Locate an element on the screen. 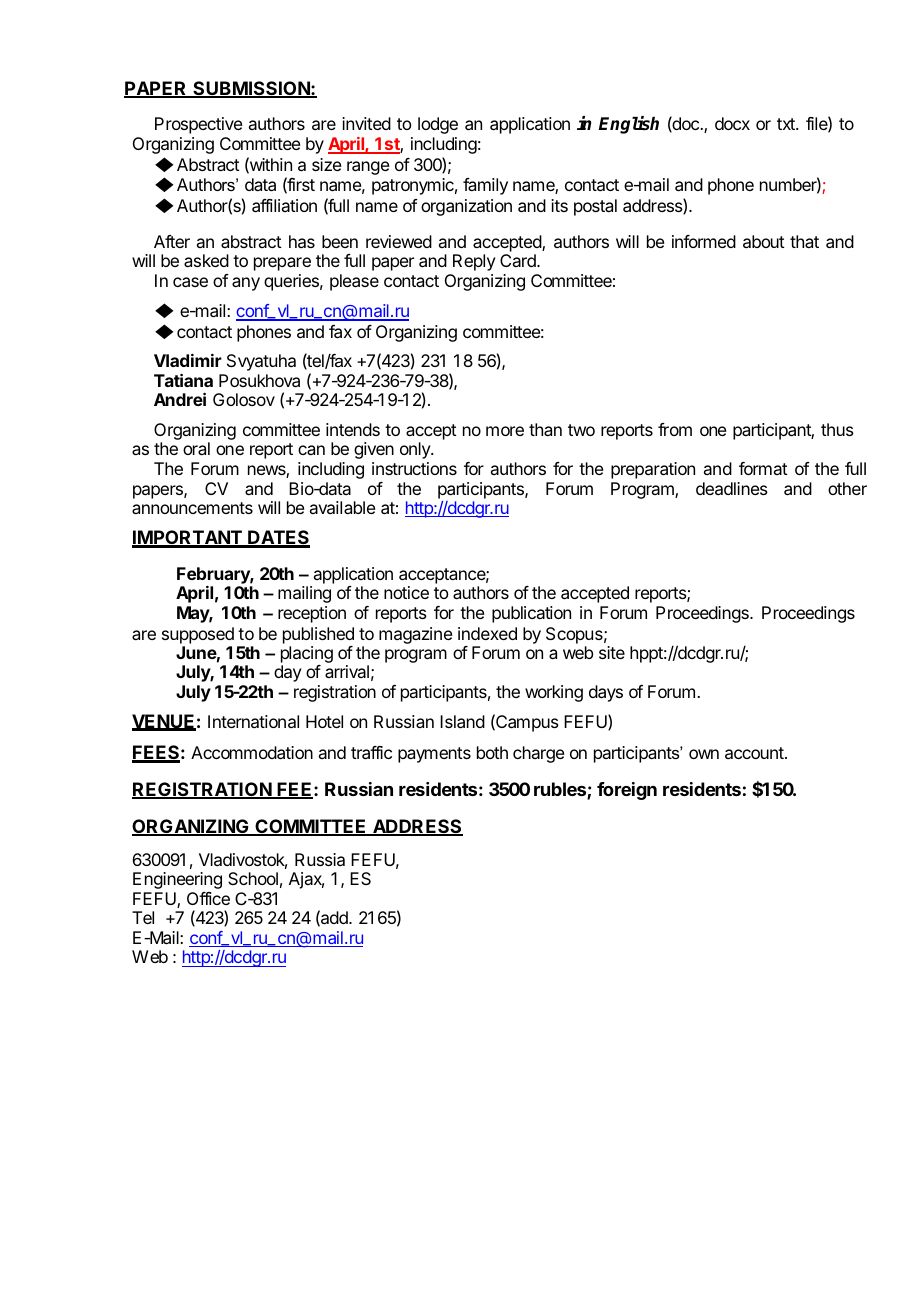 The height and width of the screenshot is (1308, 924). Prospective is located at coordinates (199, 125).
